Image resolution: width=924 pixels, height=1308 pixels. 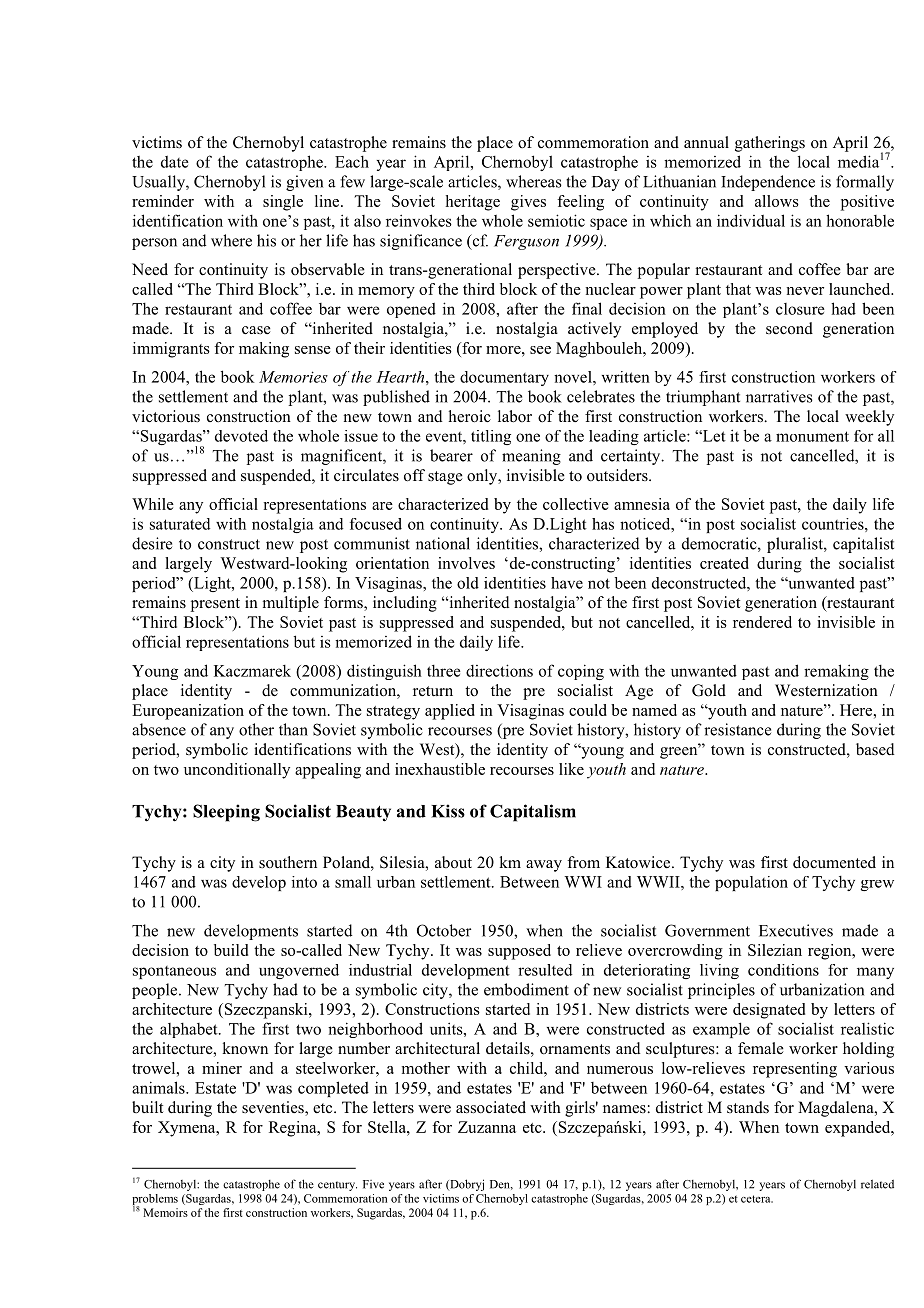 What do you see at coordinates (231, 950) in the screenshot?
I see `build` at bounding box center [231, 950].
